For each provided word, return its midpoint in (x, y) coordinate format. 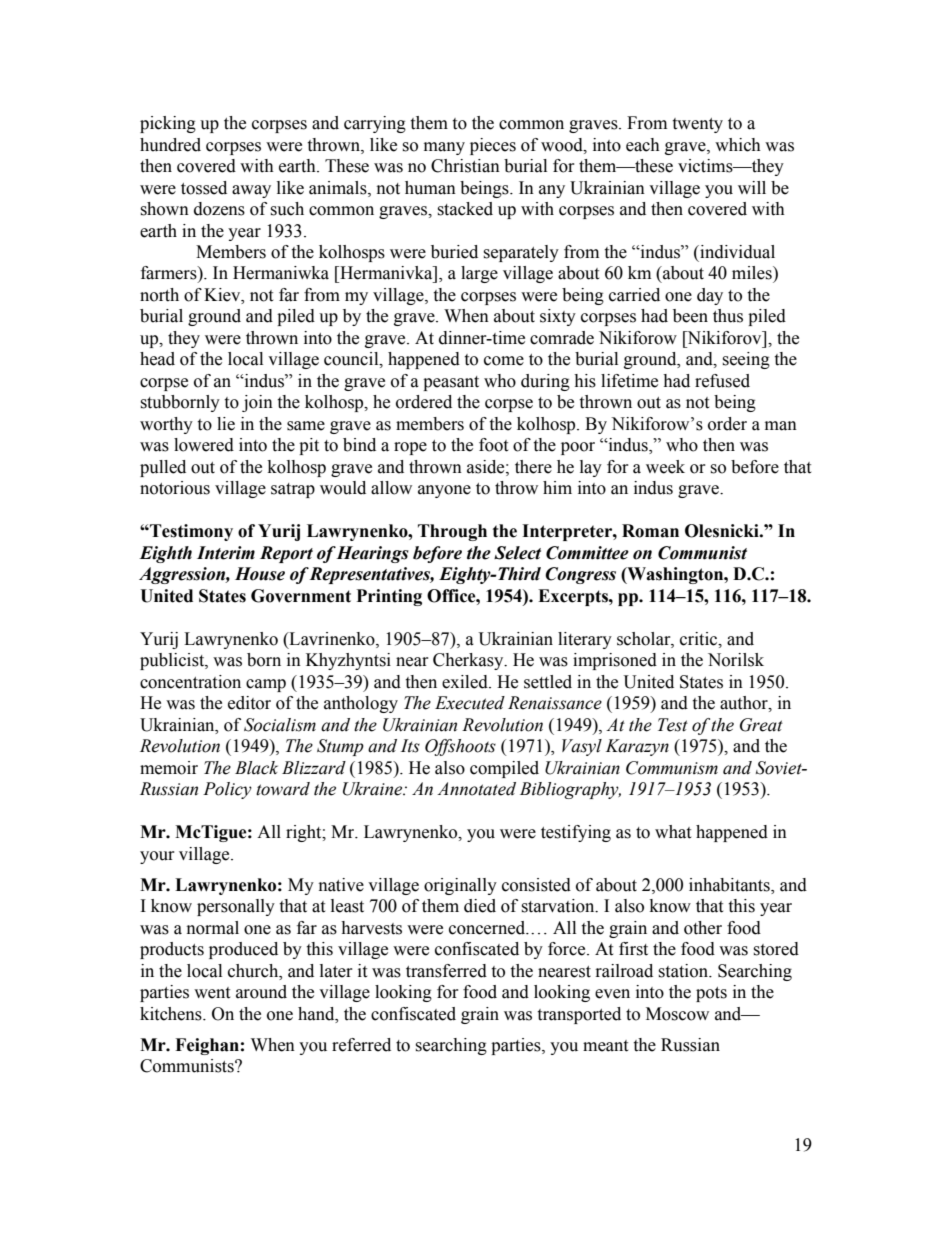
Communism (672, 768)
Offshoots (460, 747)
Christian (465, 166)
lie (226, 424)
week (665, 467)
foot (493, 445)
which (738, 145)
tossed (204, 188)
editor (249, 703)
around (261, 992)
